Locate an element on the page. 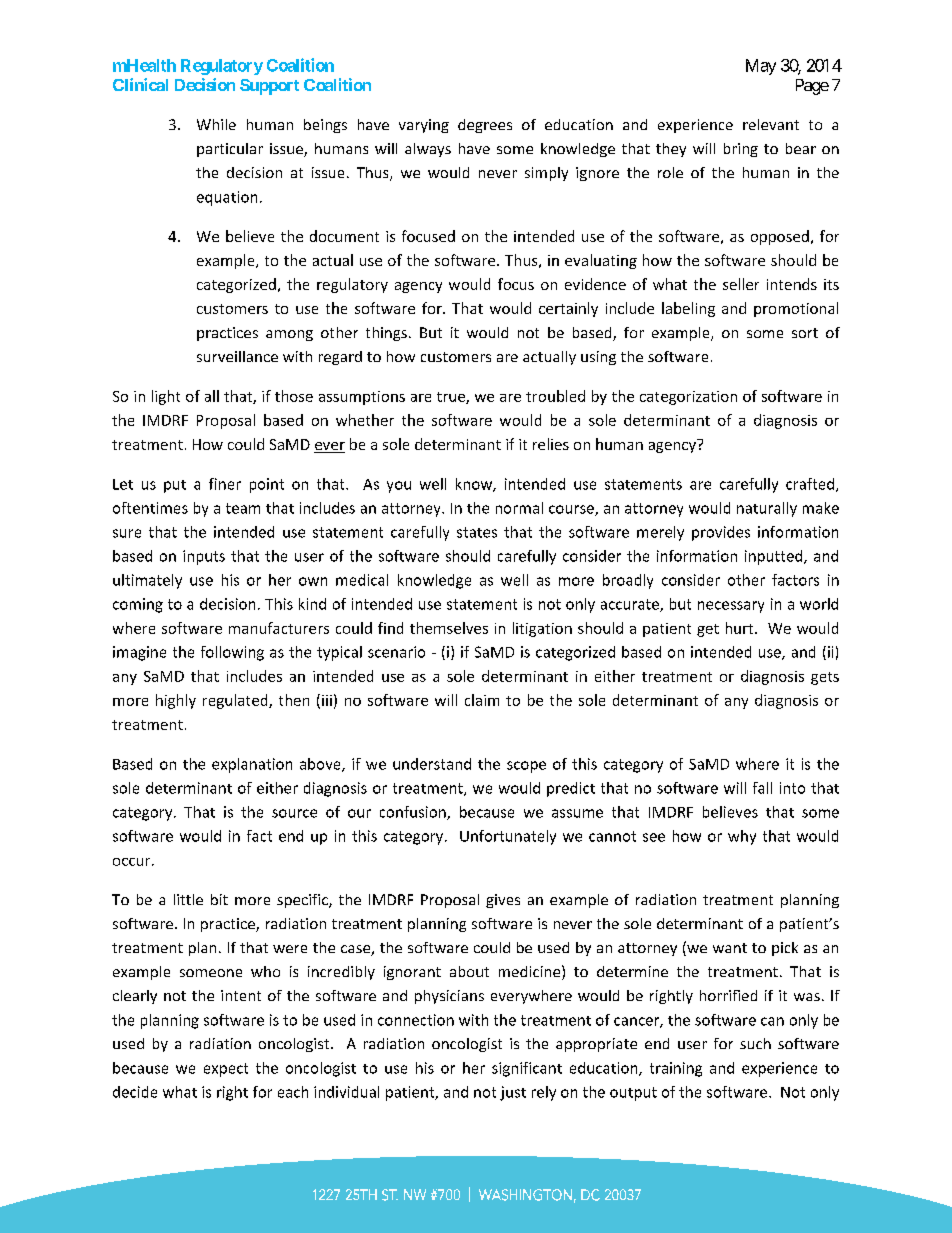 The height and width of the page is (1233, 952). necessary is located at coordinates (731, 607).
